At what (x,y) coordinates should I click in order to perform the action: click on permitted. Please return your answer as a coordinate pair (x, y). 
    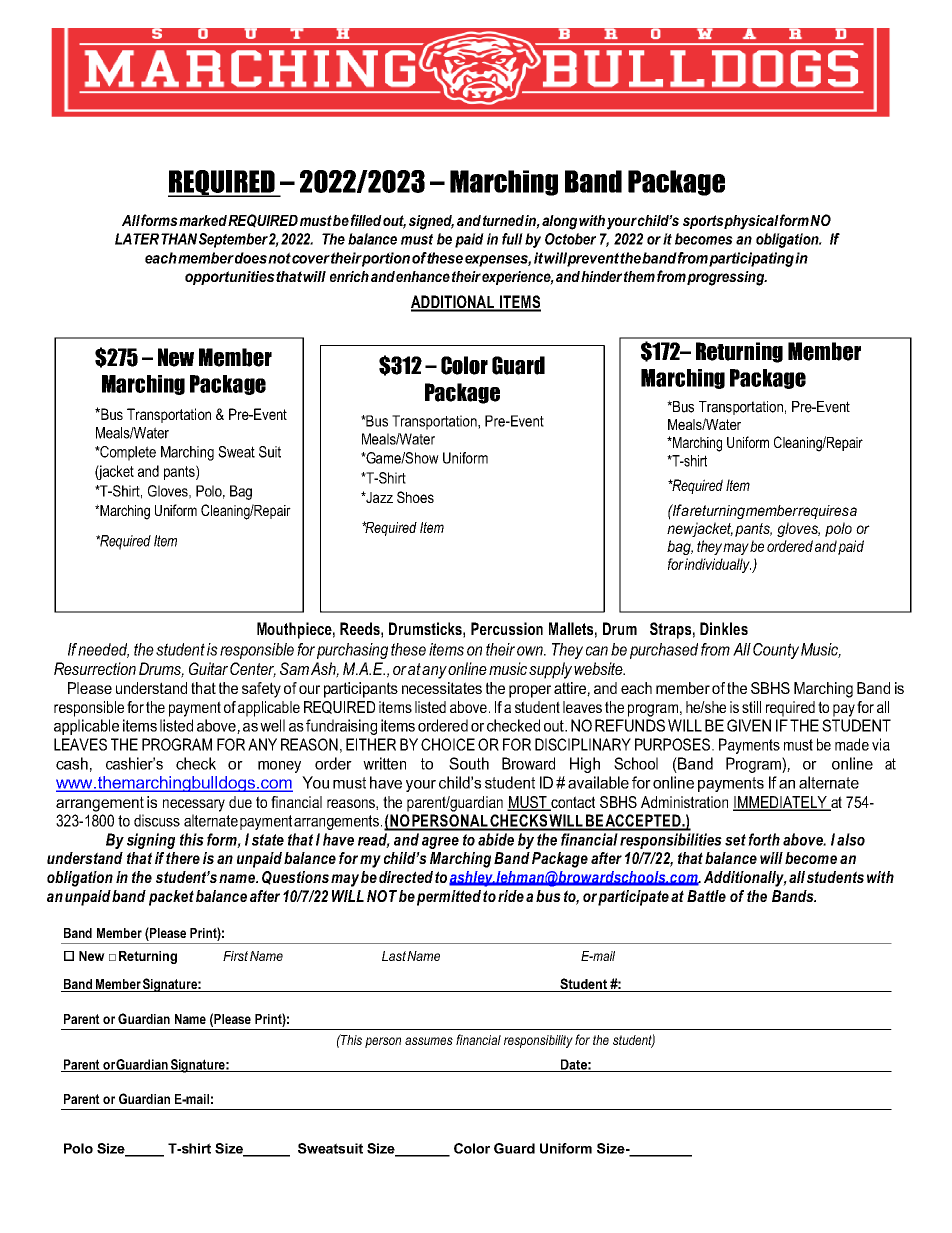
    Looking at the image, I should click on (449, 898).
